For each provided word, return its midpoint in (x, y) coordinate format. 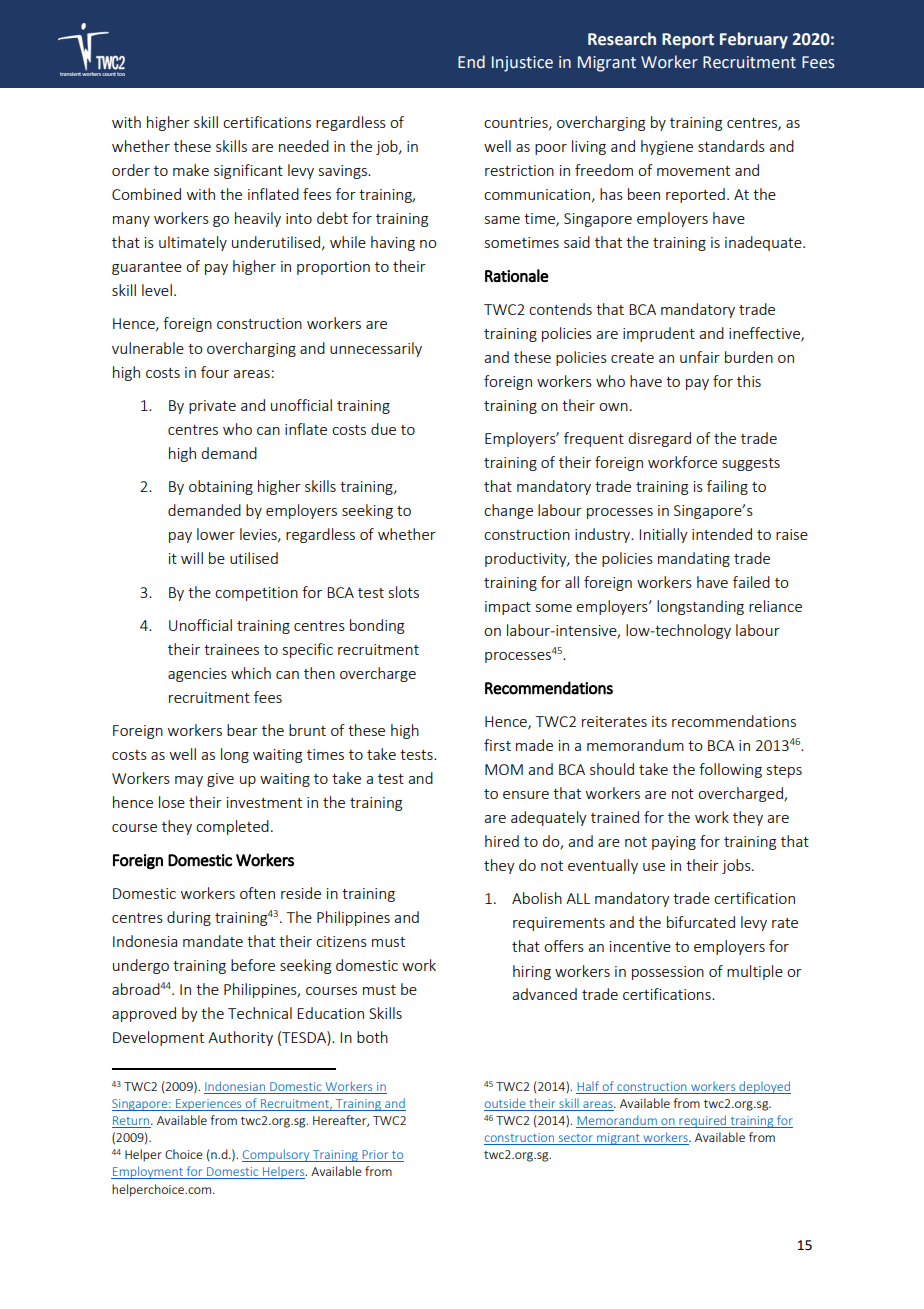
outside (506, 1104)
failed (751, 582)
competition (256, 594)
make (191, 170)
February (754, 40)
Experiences (209, 1105)
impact (508, 608)
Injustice (522, 64)
